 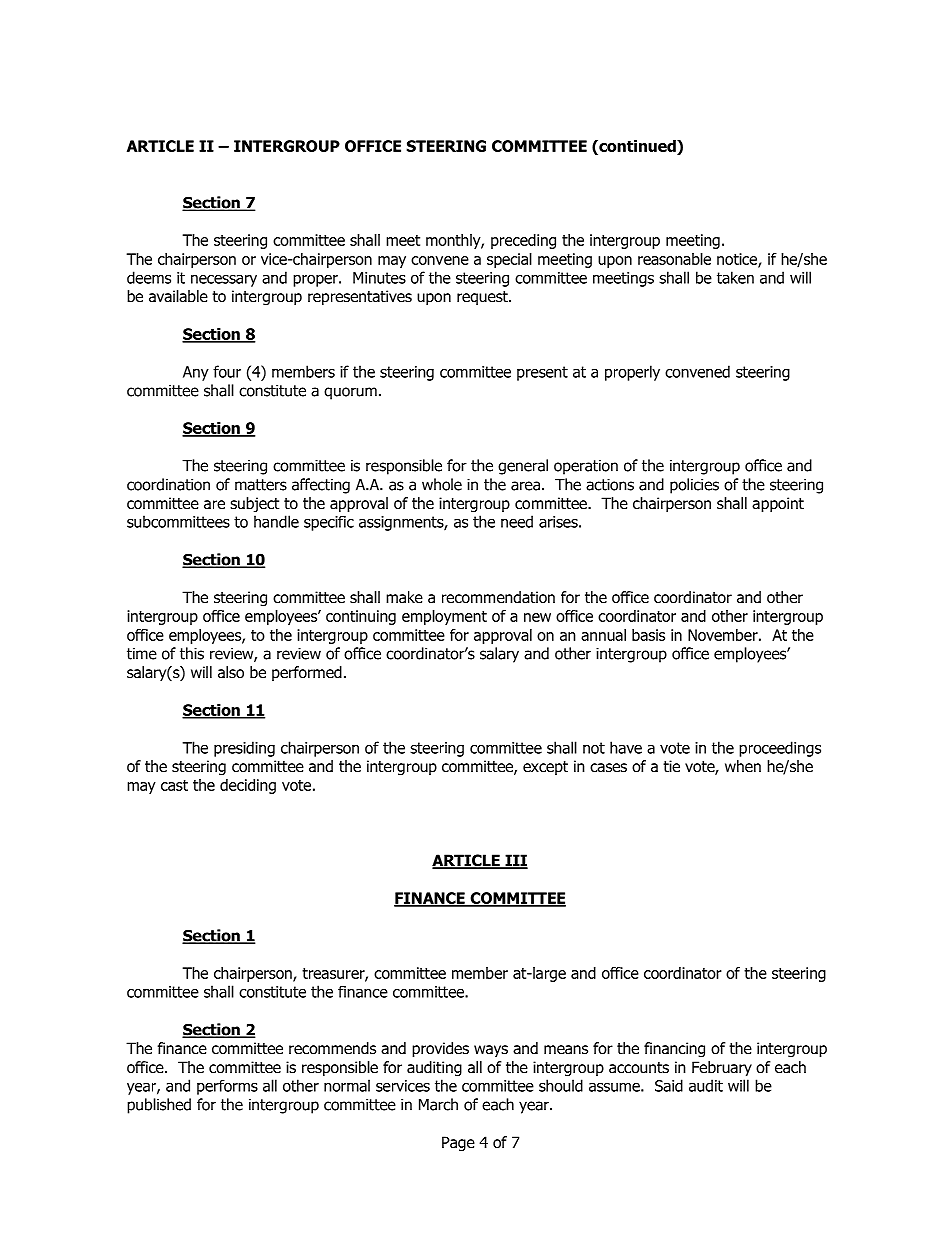 I want to click on tie, so click(x=671, y=766).
